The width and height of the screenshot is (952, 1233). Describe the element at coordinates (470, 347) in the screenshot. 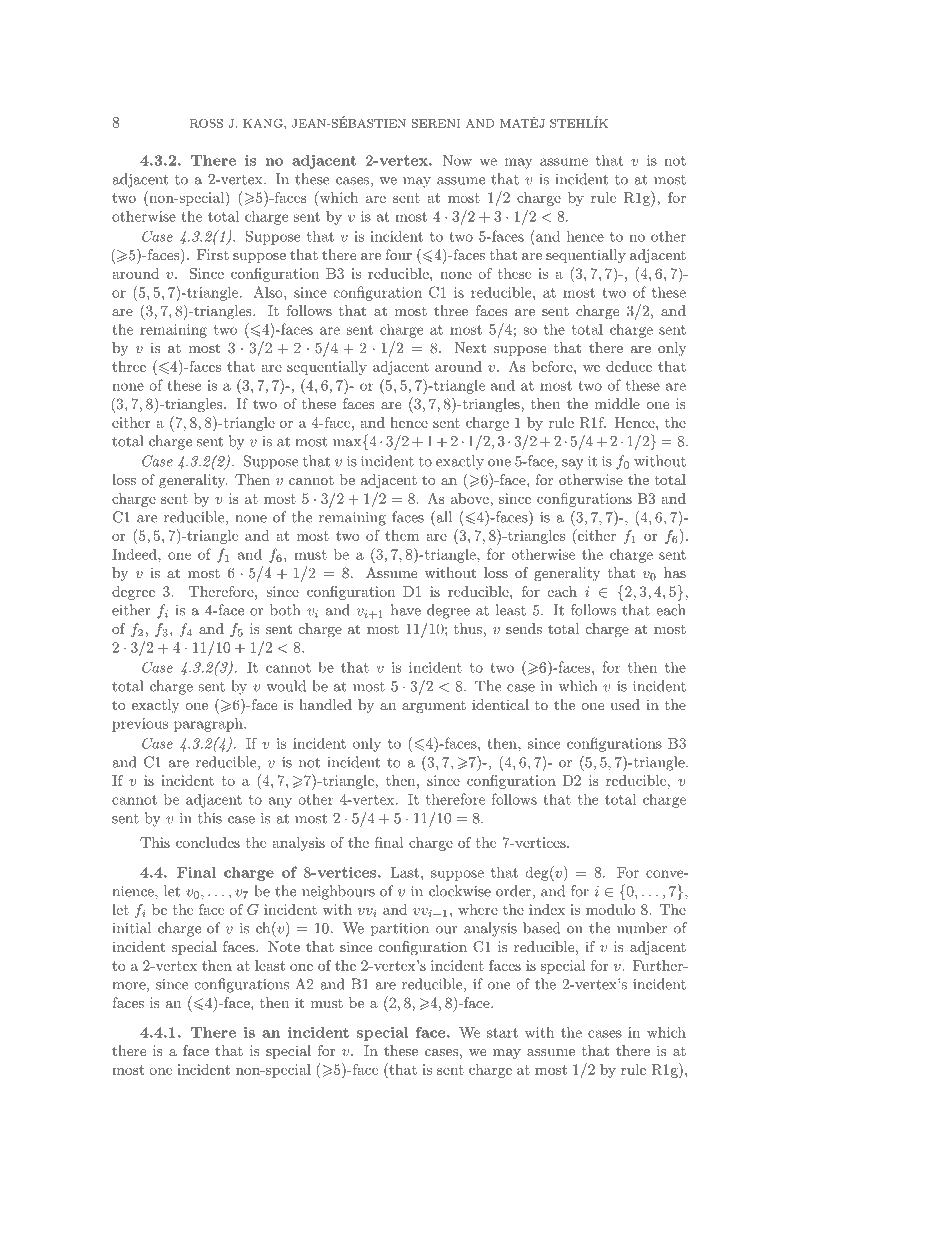

I see `Next` at that location.
